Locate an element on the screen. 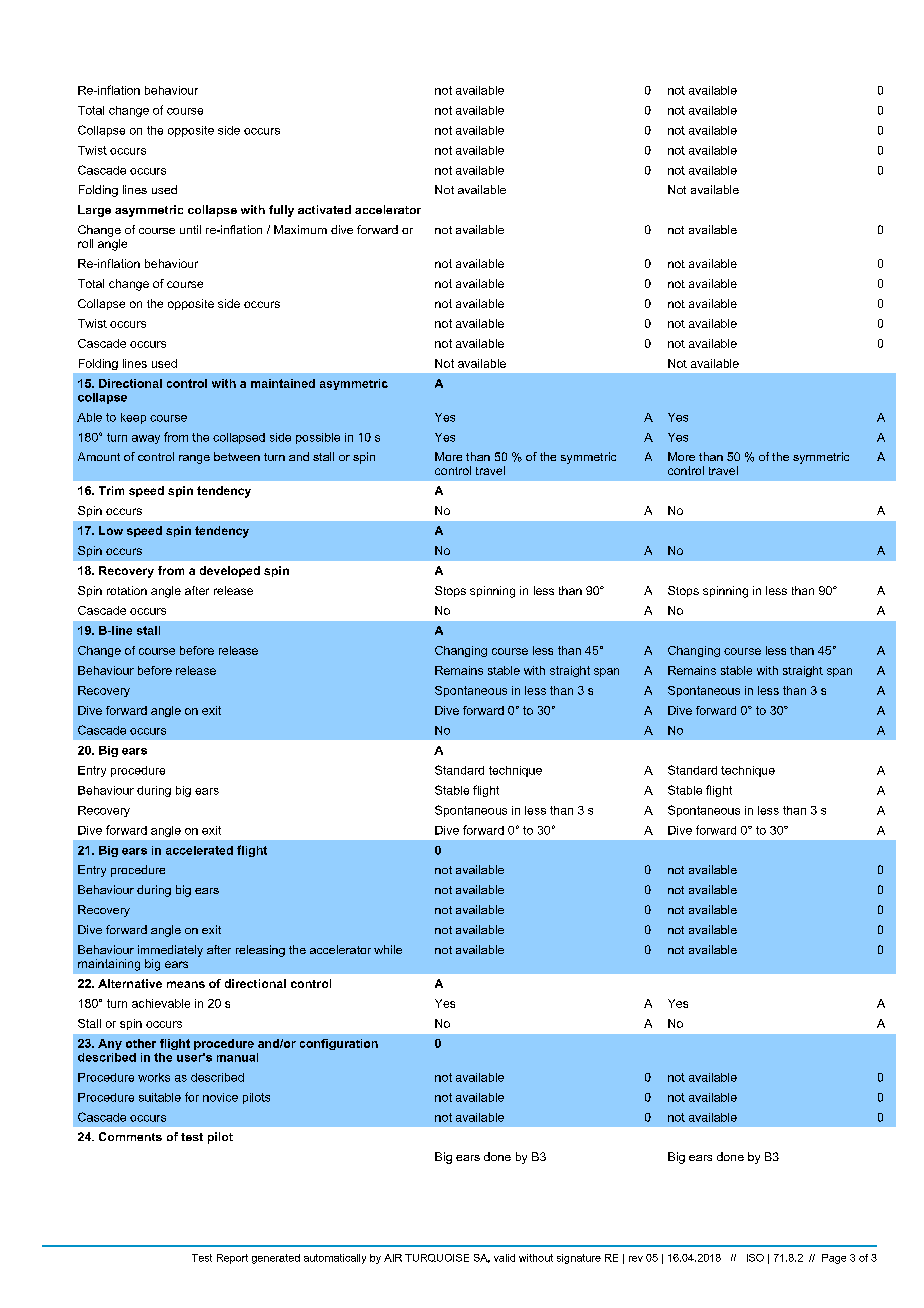 The height and width of the screenshot is (1308, 924). rotation is located at coordinates (127, 590).
